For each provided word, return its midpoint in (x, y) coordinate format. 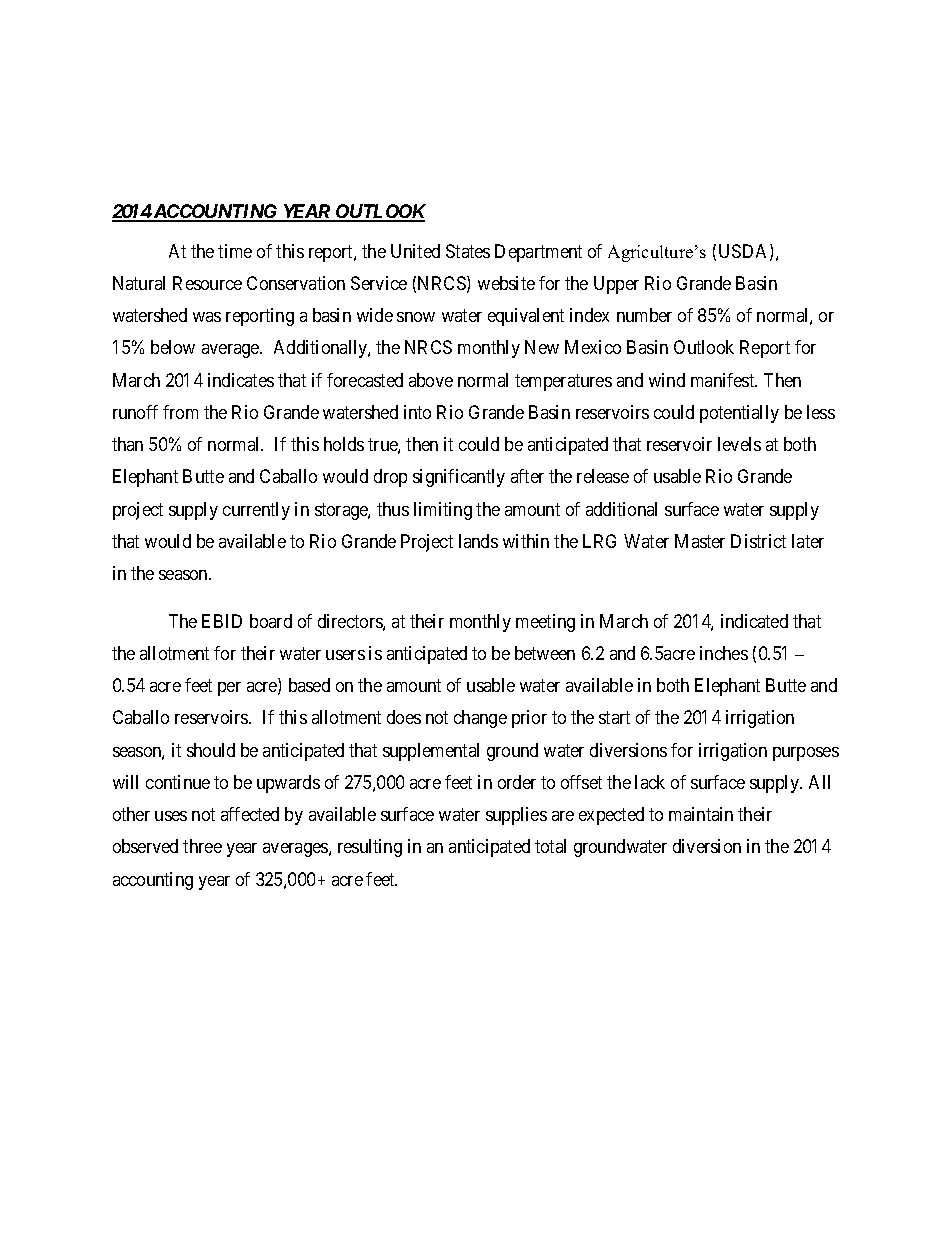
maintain (701, 814)
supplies (516, 816)
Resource (207, 283)
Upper (616, 285)
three (202, 846)
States (468, 251)
